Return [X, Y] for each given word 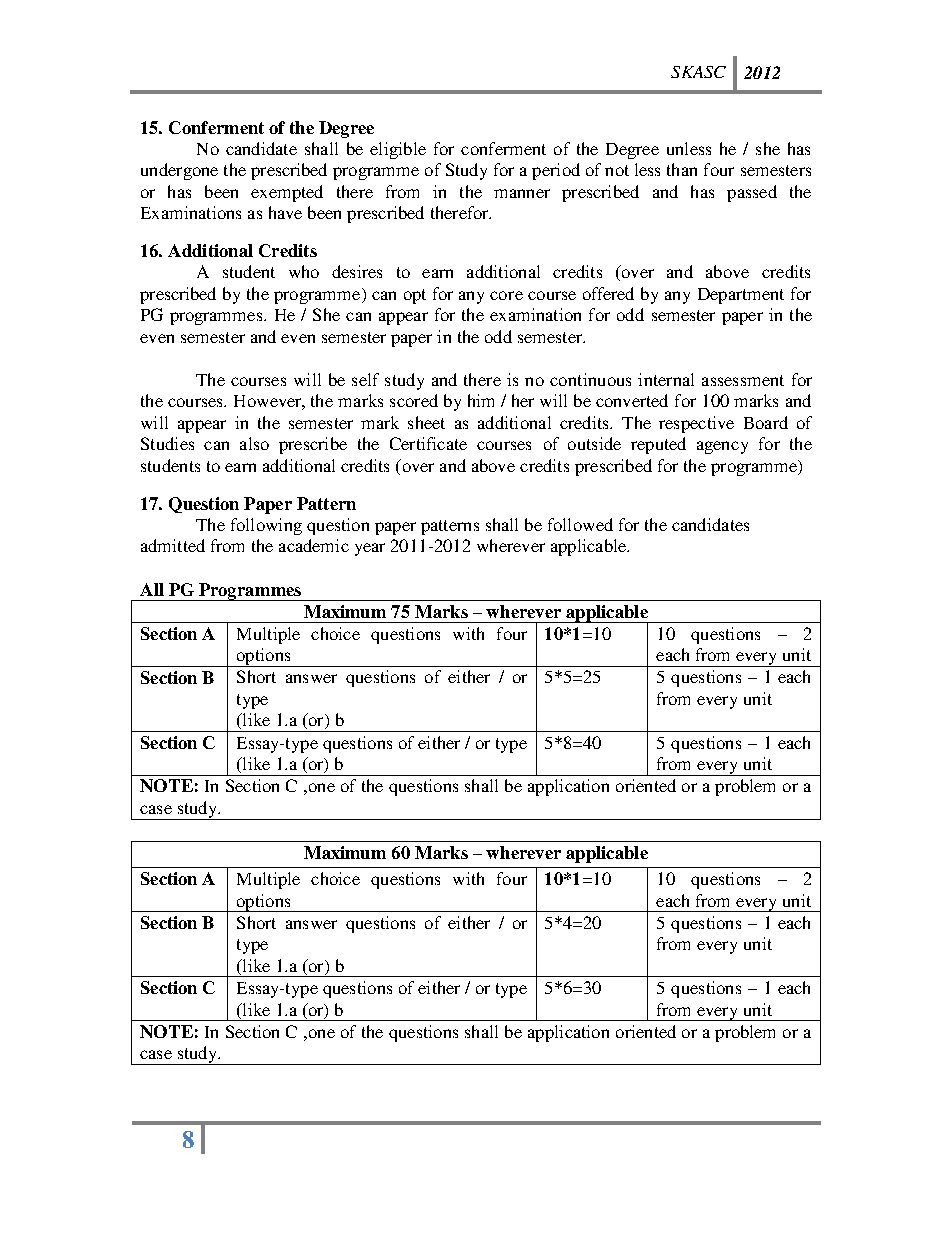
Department [741, 296]
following [266, 526]
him [481, 400]
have [285, 212]
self [365, 379]
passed [752, 193]
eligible [398, 150]
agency [722, 447]
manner [522, 193]
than [682, 169]
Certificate [428, 443]
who [304, 271]
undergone [179, 171]
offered [608, 293]
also [254, 443]
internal [666, 379]
